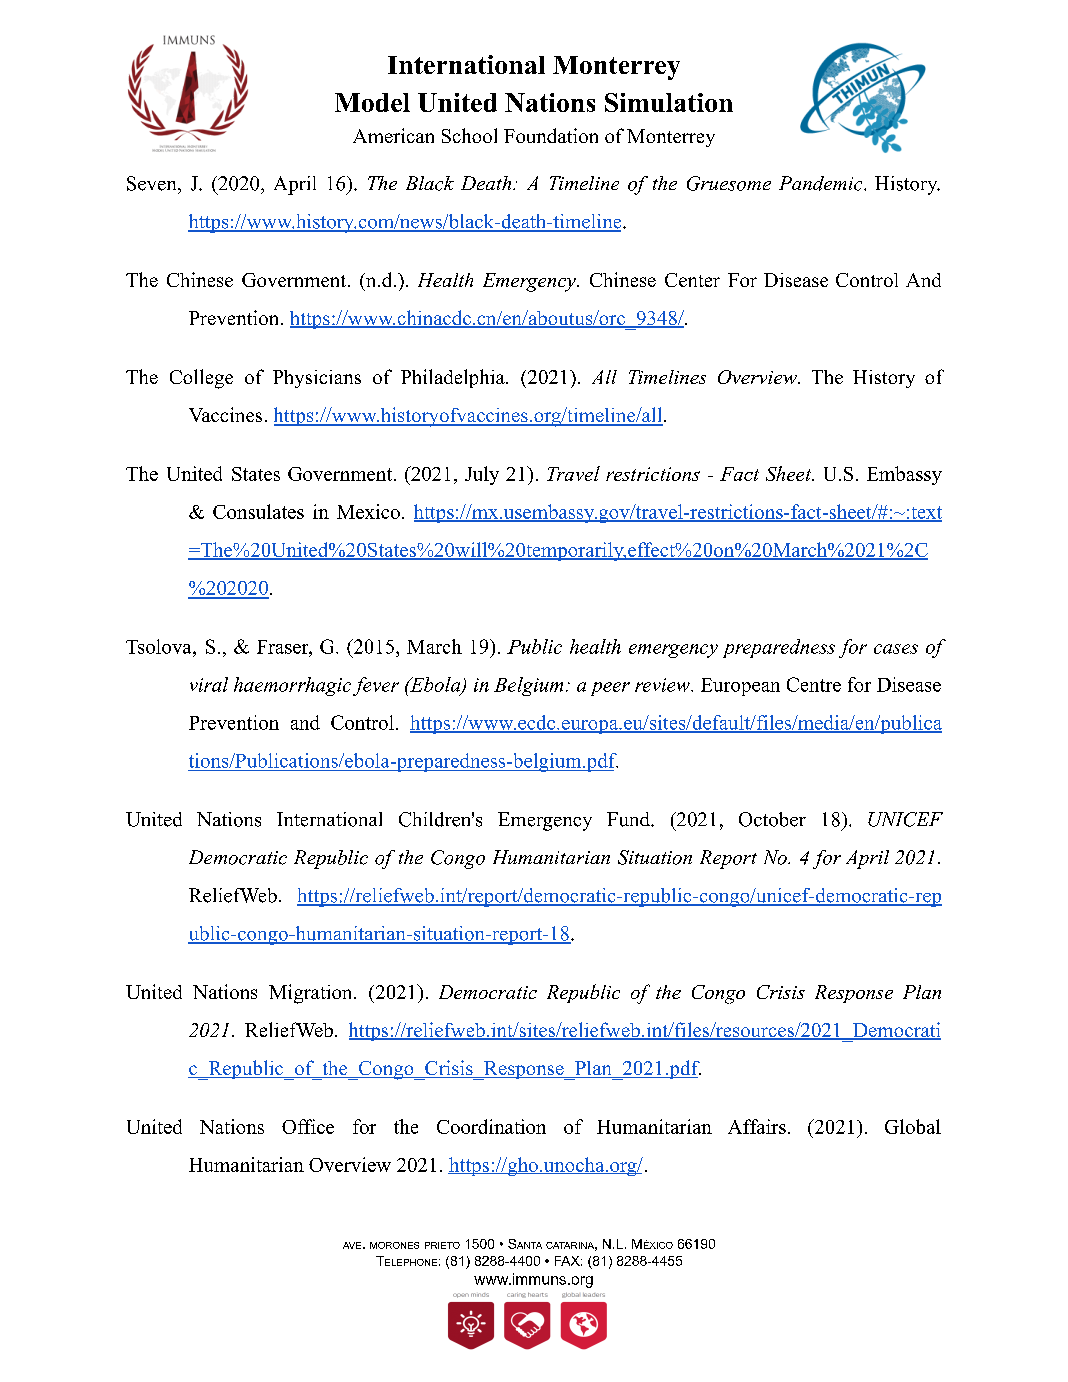 Image resolution: width=1068 pixels, height=1382 pixels. I want to click on Office, so click(308, 1126).
